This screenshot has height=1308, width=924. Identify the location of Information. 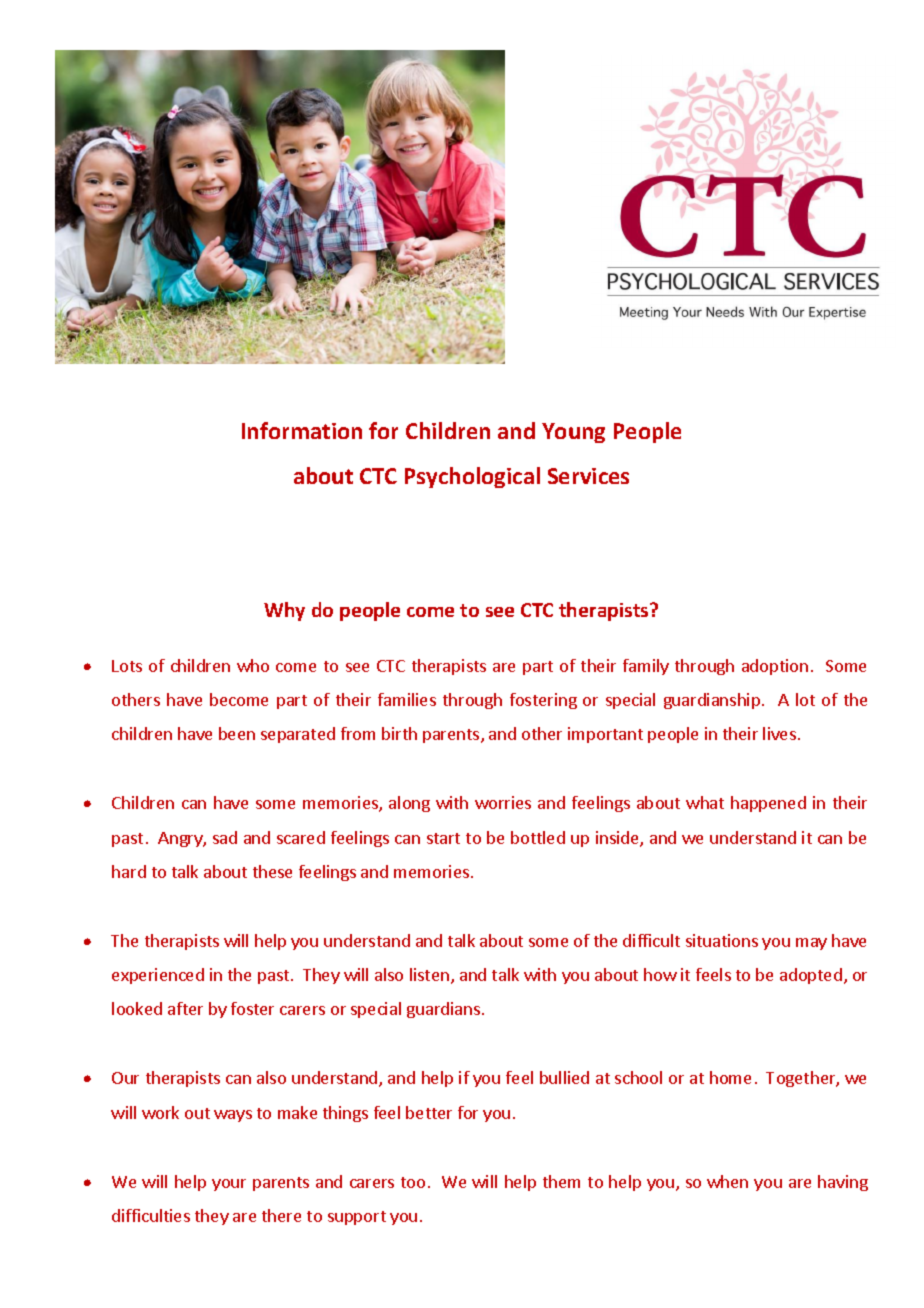
(302, 430).
